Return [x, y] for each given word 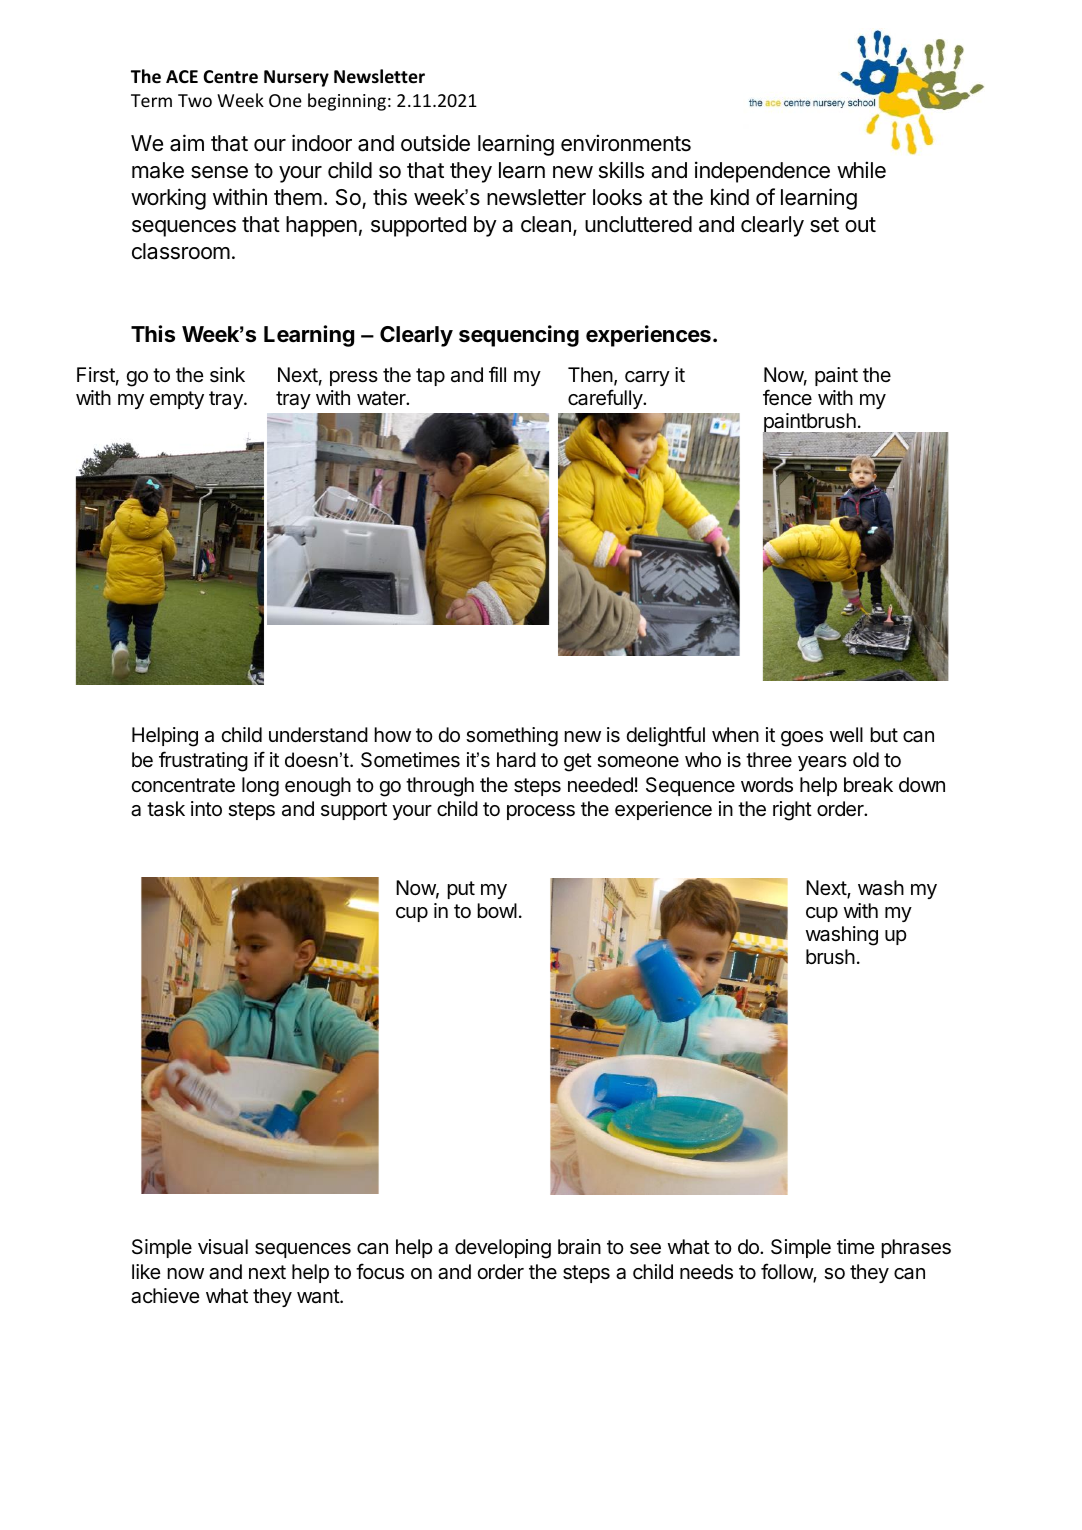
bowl [497, 910]
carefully [606, 399]
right [792, 811]
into [206, 808]
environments [626, 143]
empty [177, 400]
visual [223, 1247]
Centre [230, 77]
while [861, 170]
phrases [916, 1248]
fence [787, 397]
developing [503, 1249]
